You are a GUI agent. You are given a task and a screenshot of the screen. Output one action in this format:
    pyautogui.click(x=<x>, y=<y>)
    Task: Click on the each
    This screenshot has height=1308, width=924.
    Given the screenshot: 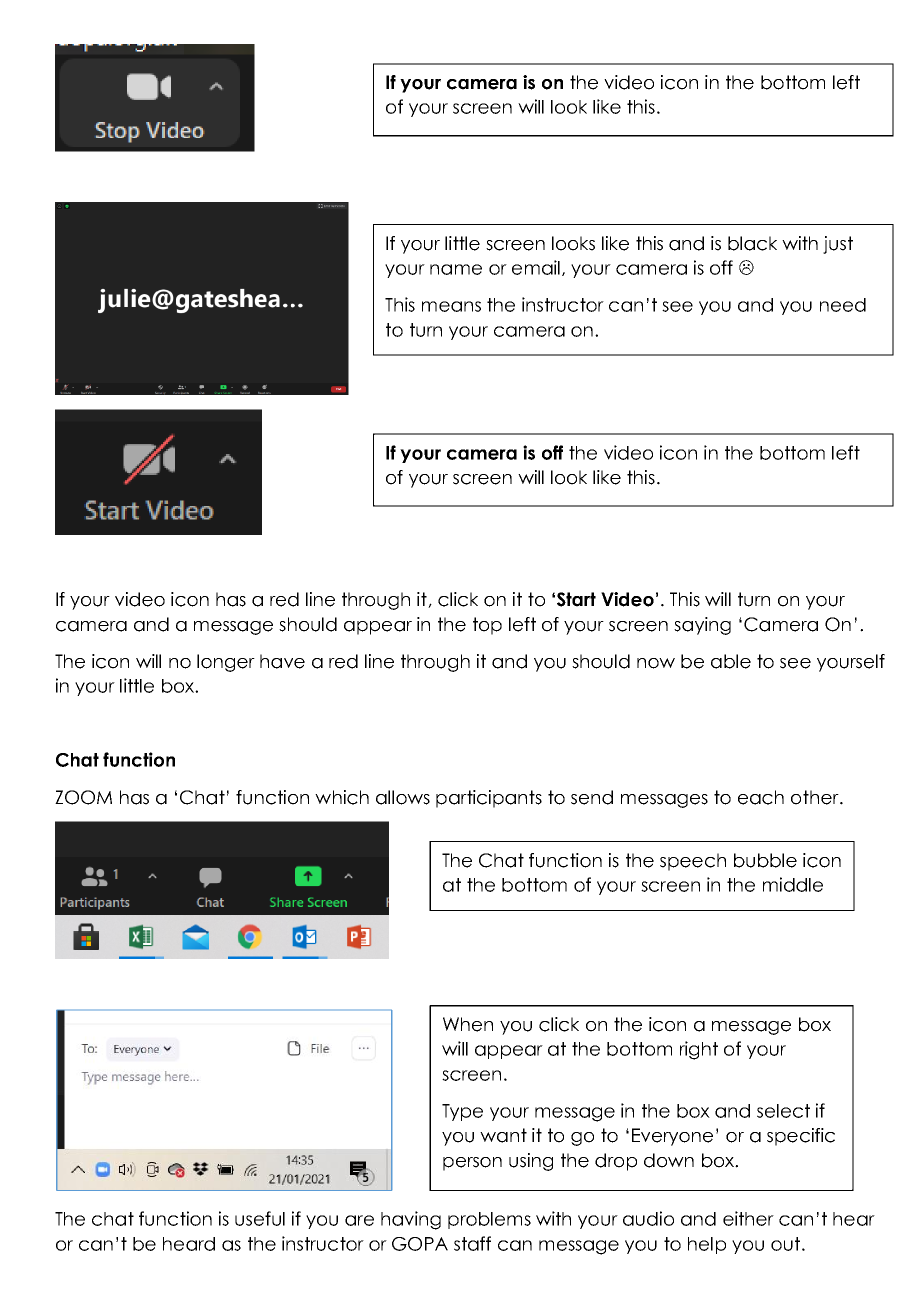 What is the action you would take?
    pyautogui.click(x=761, y=797)
